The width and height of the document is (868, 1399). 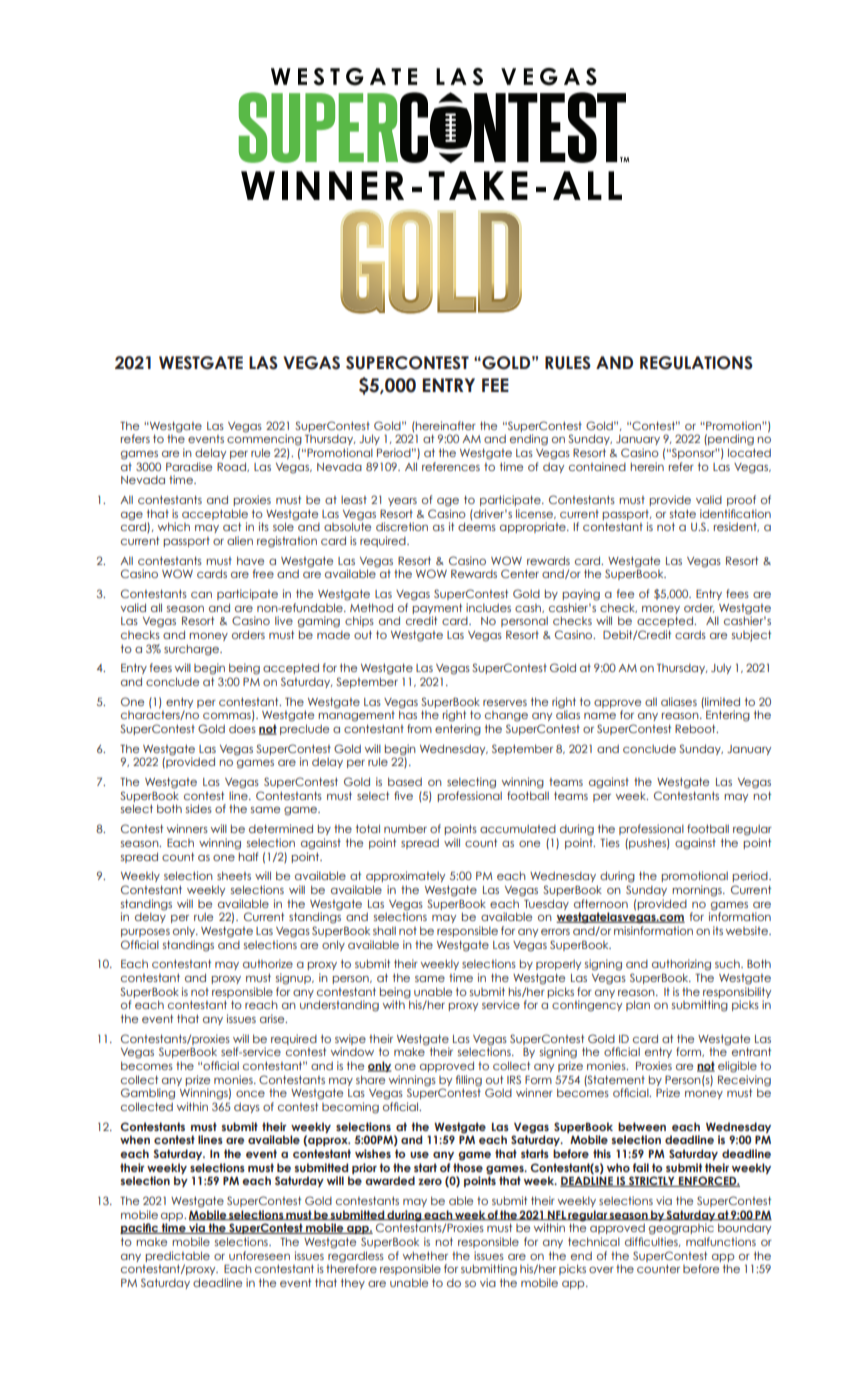 I want to click on commencing, so click(x=264, y=439).
